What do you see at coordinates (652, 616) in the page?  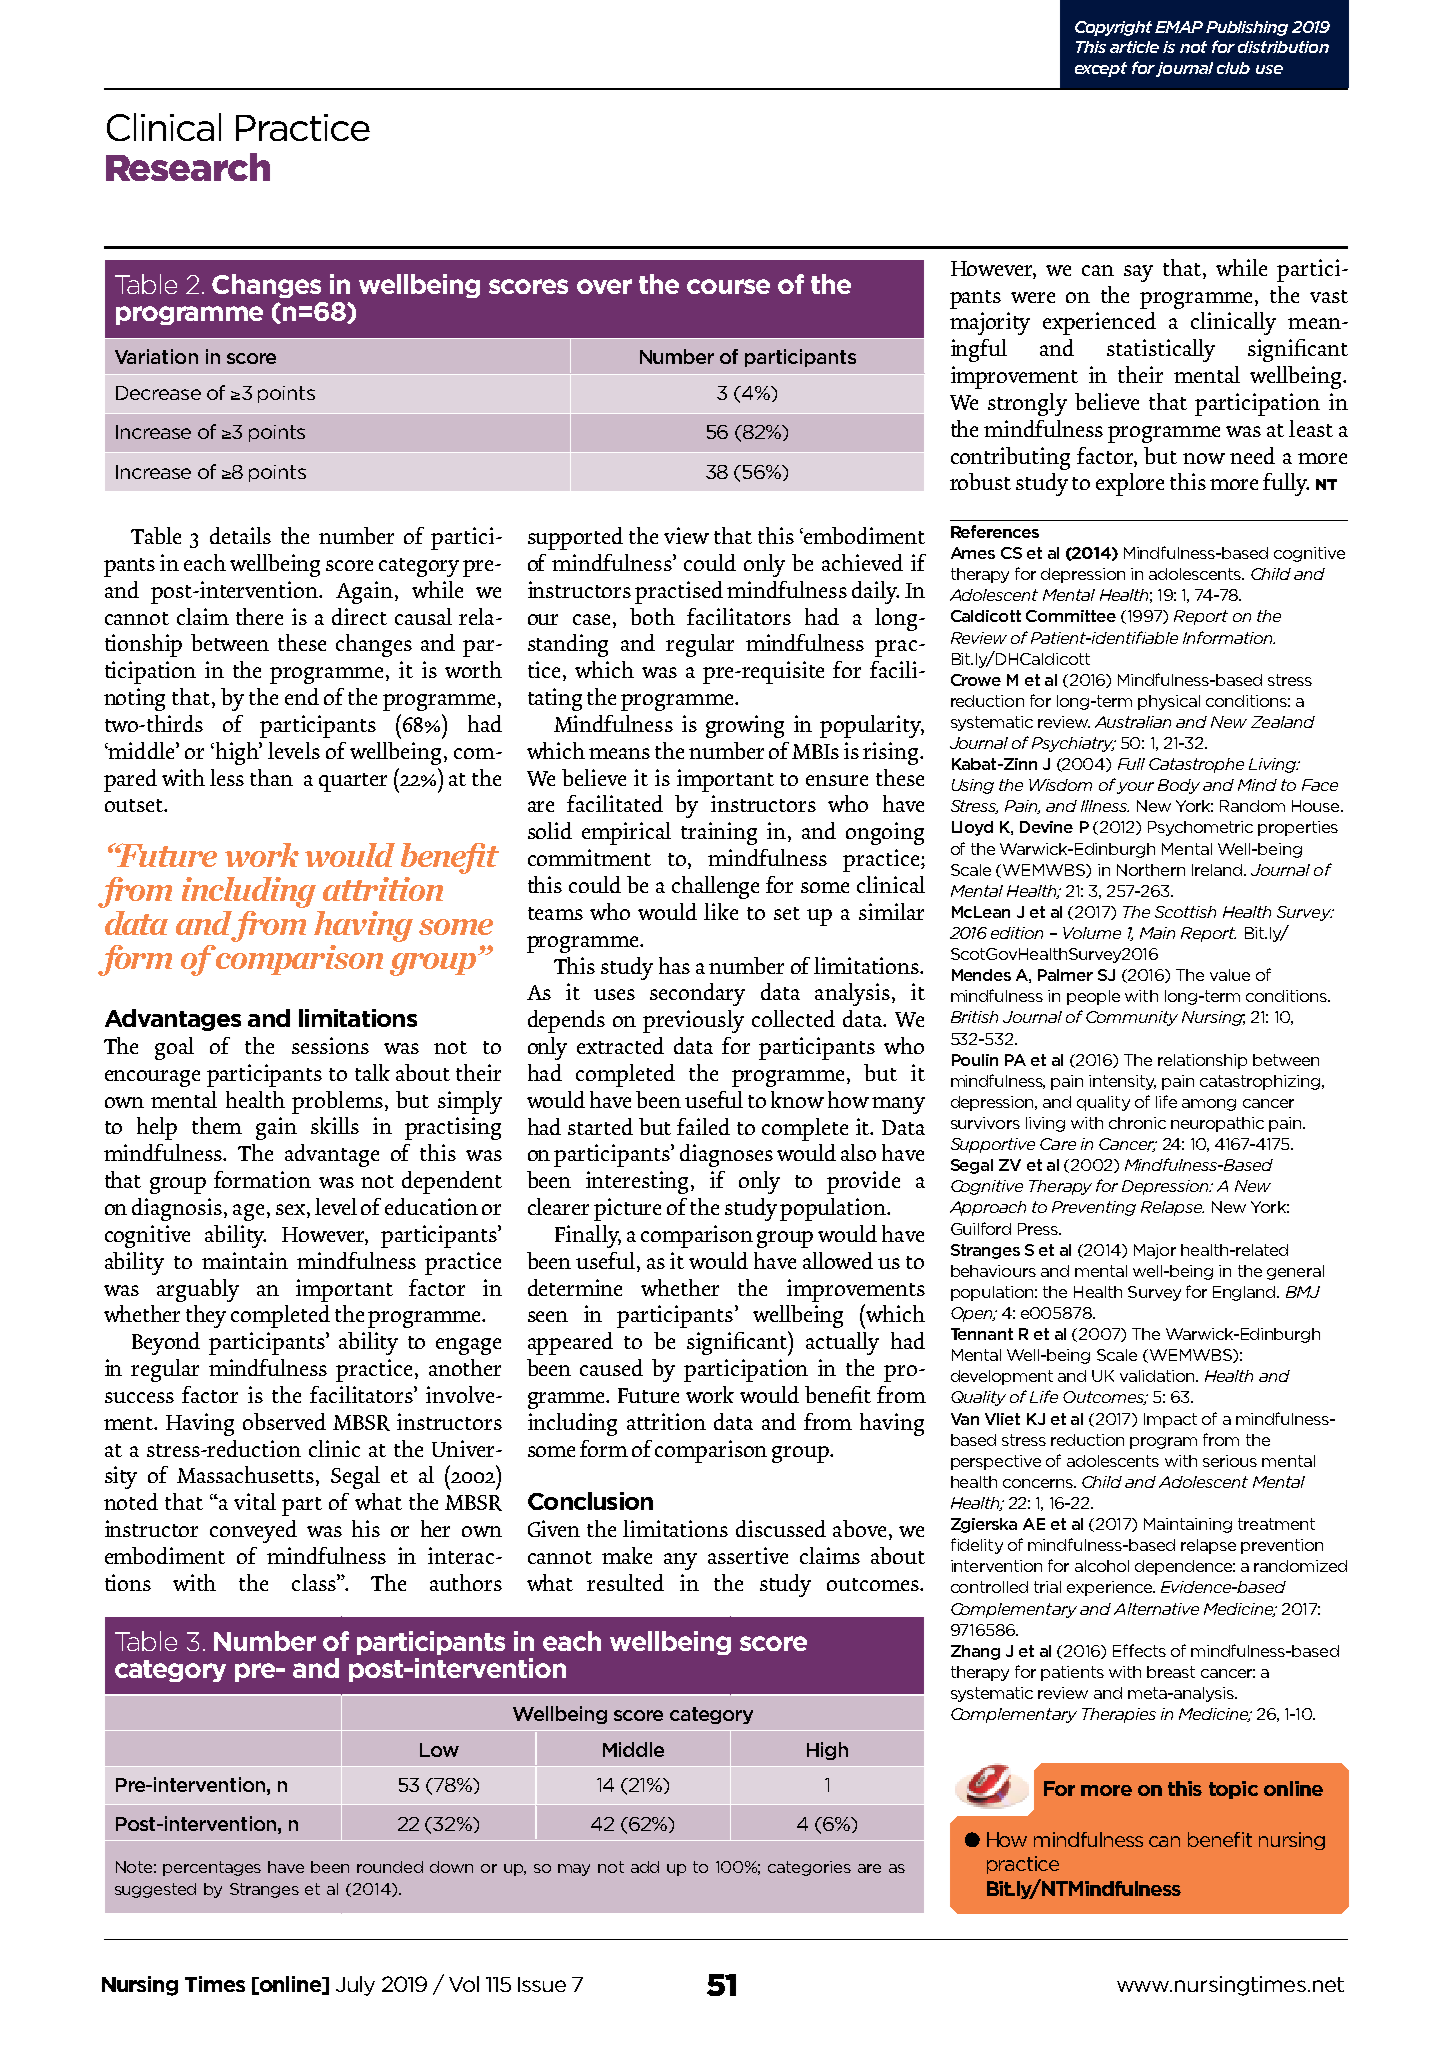 I see `both` at bounding box center [652, 616].
